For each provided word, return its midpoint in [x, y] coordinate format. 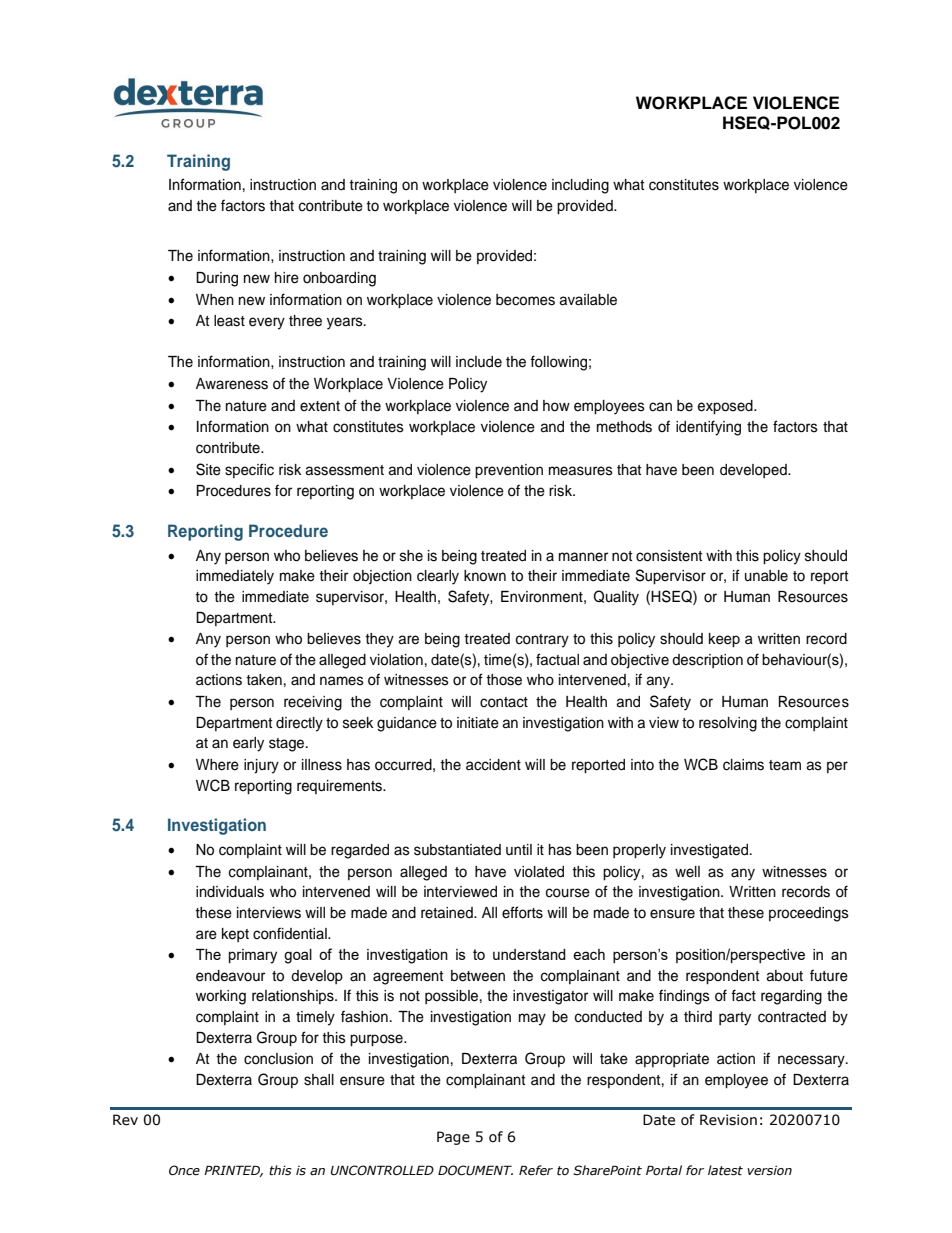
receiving [313, 703]
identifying [708, 428]
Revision [728, 1120]
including [580, 186]
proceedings [809, 914]
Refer [536, 1170]
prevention [509, 471]
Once [184, 1170]
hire [287, 278]
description [707, 661]
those [504, 680]
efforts [522, 912]
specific [249, 470]
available [588, 300]
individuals [230, 892]
